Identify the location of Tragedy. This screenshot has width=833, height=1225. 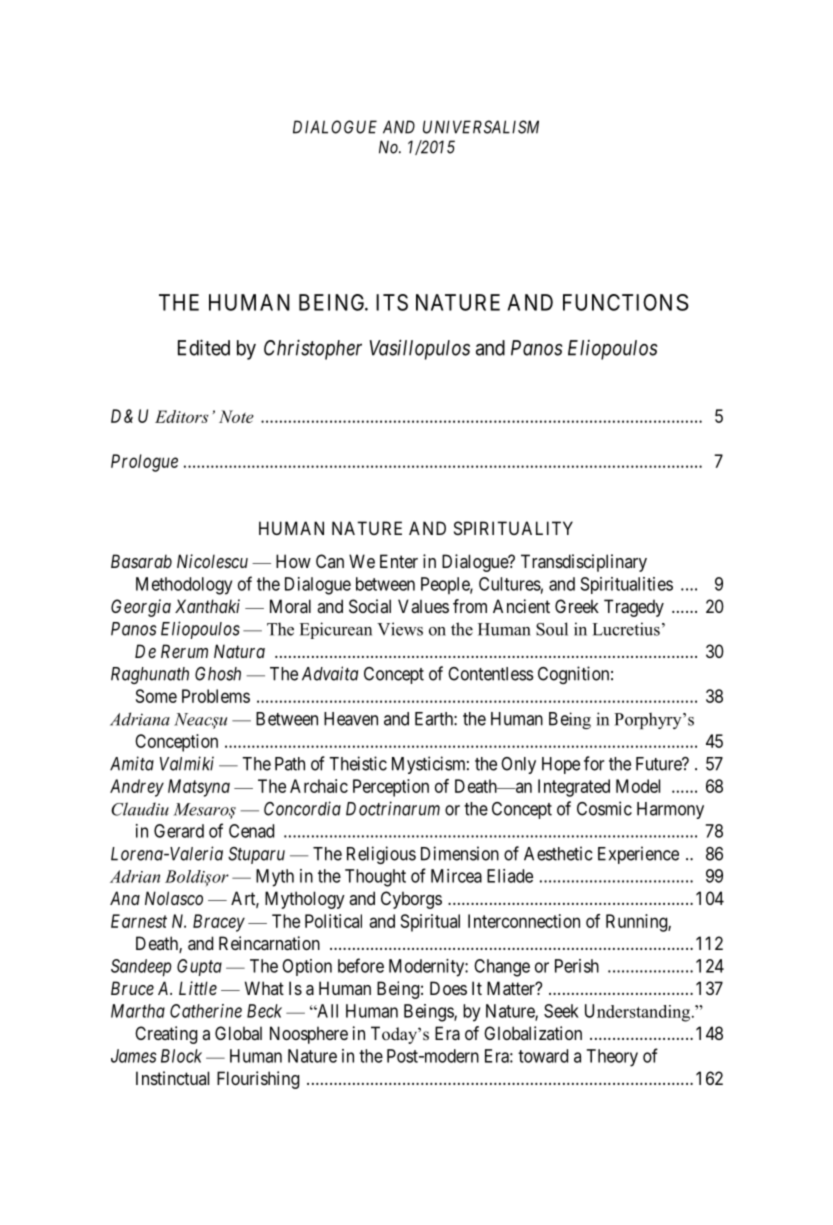
(634, 608).
